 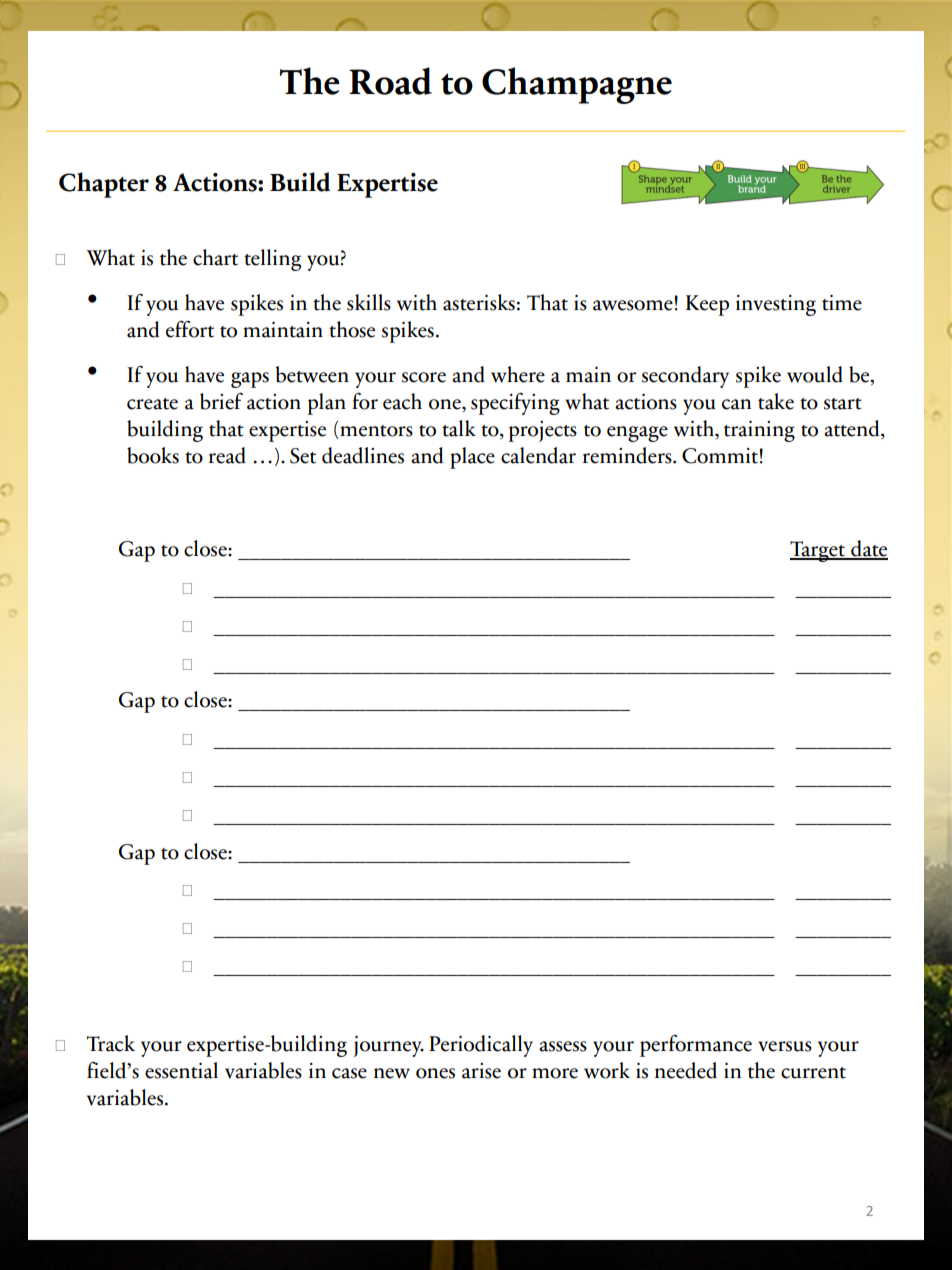 I want to click on Chapter, so click(x=104, y=185).
